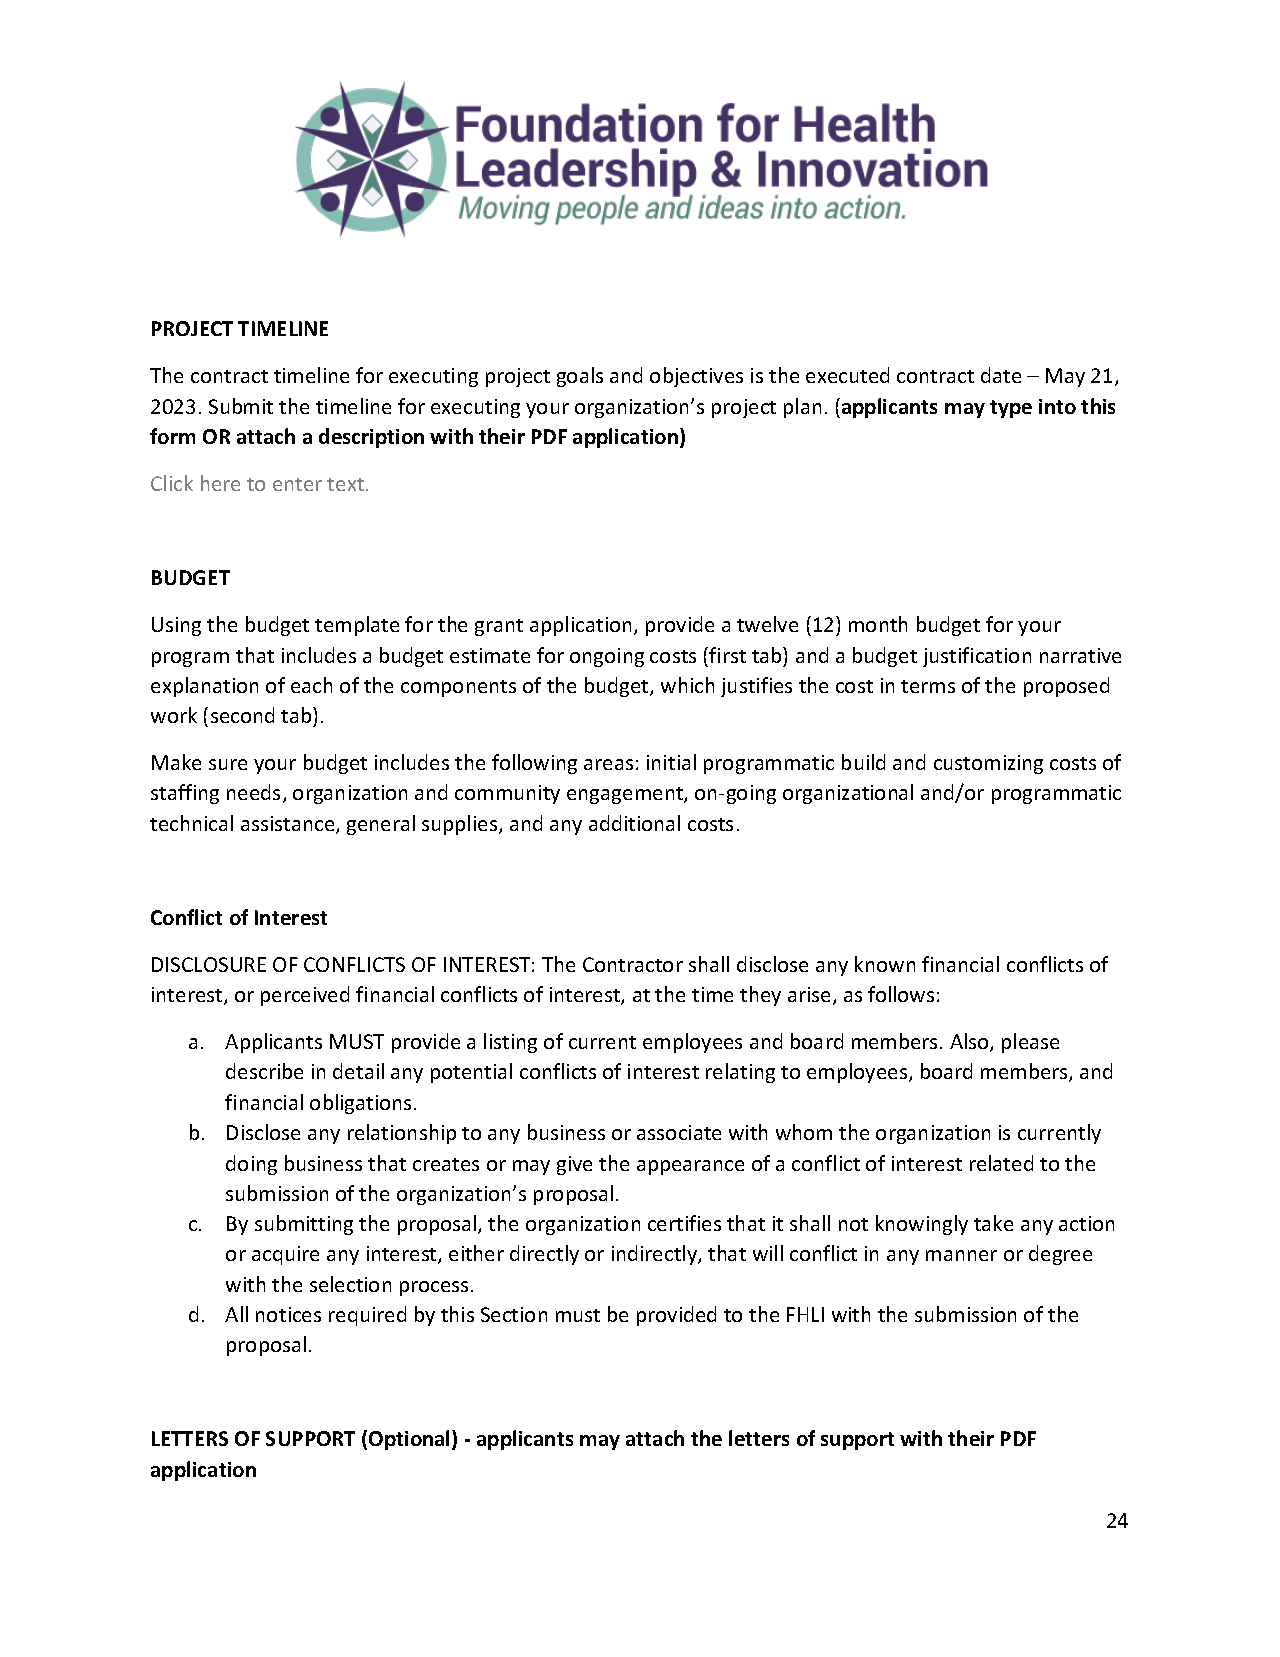 The width and height of the document is (1280, 1657). What do you see at coordinates (514, 1314) in the document?
I see `Section` at bounding box center [514, 1314].
